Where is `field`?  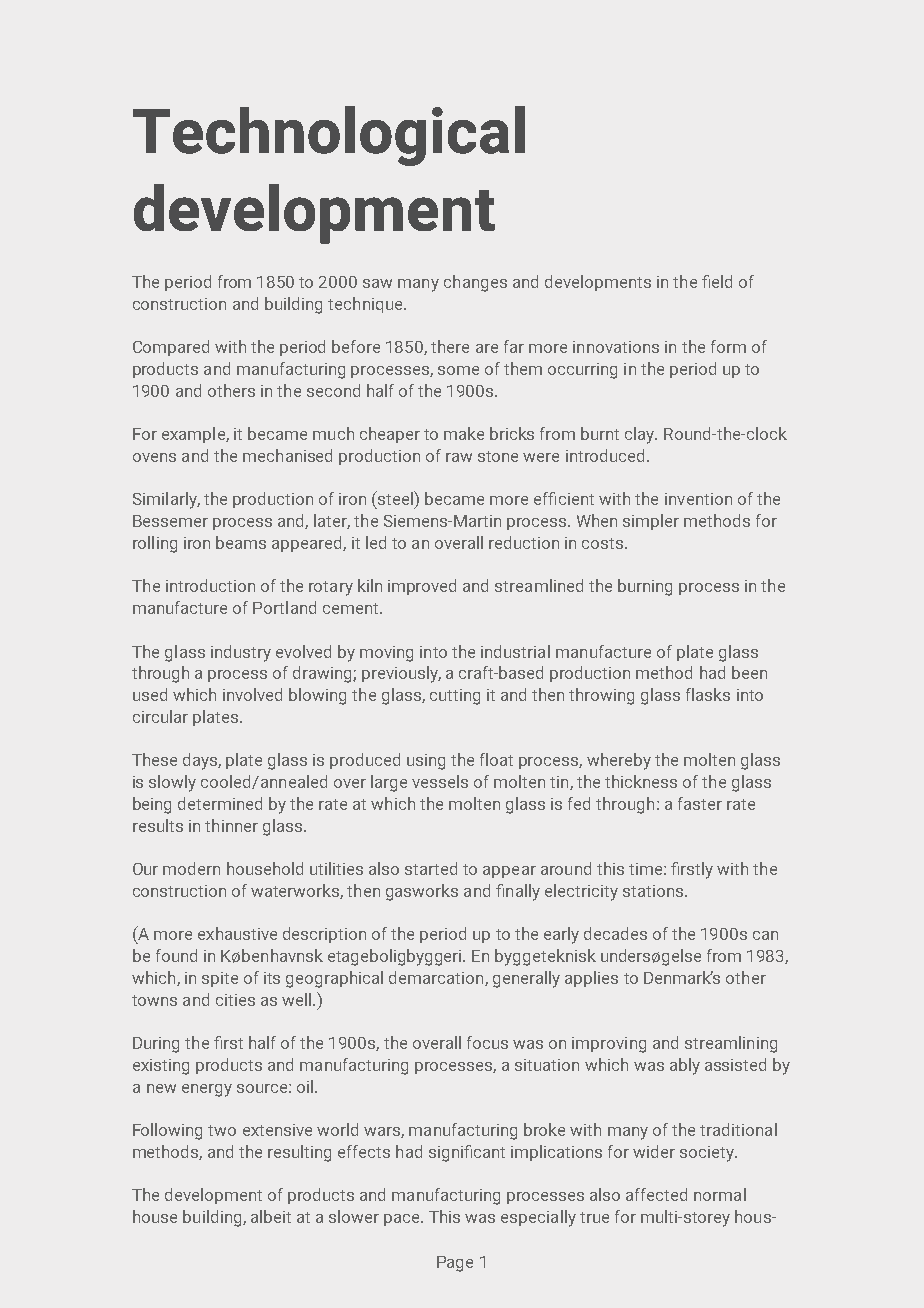
field is located at coordinates (717, 281).
